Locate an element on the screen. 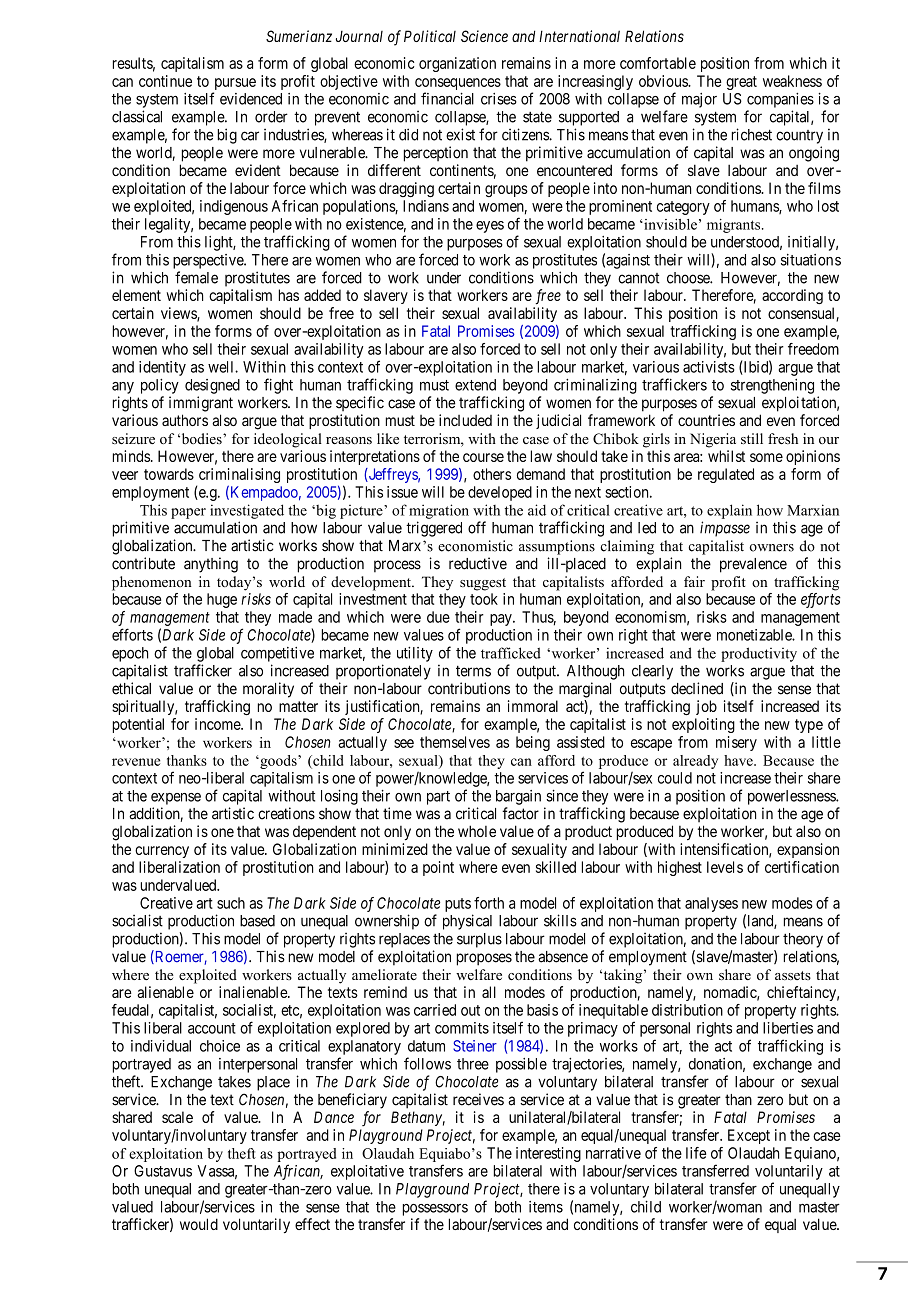 The image size is (924, 1308). designed is located at coordinates (212, 386).
